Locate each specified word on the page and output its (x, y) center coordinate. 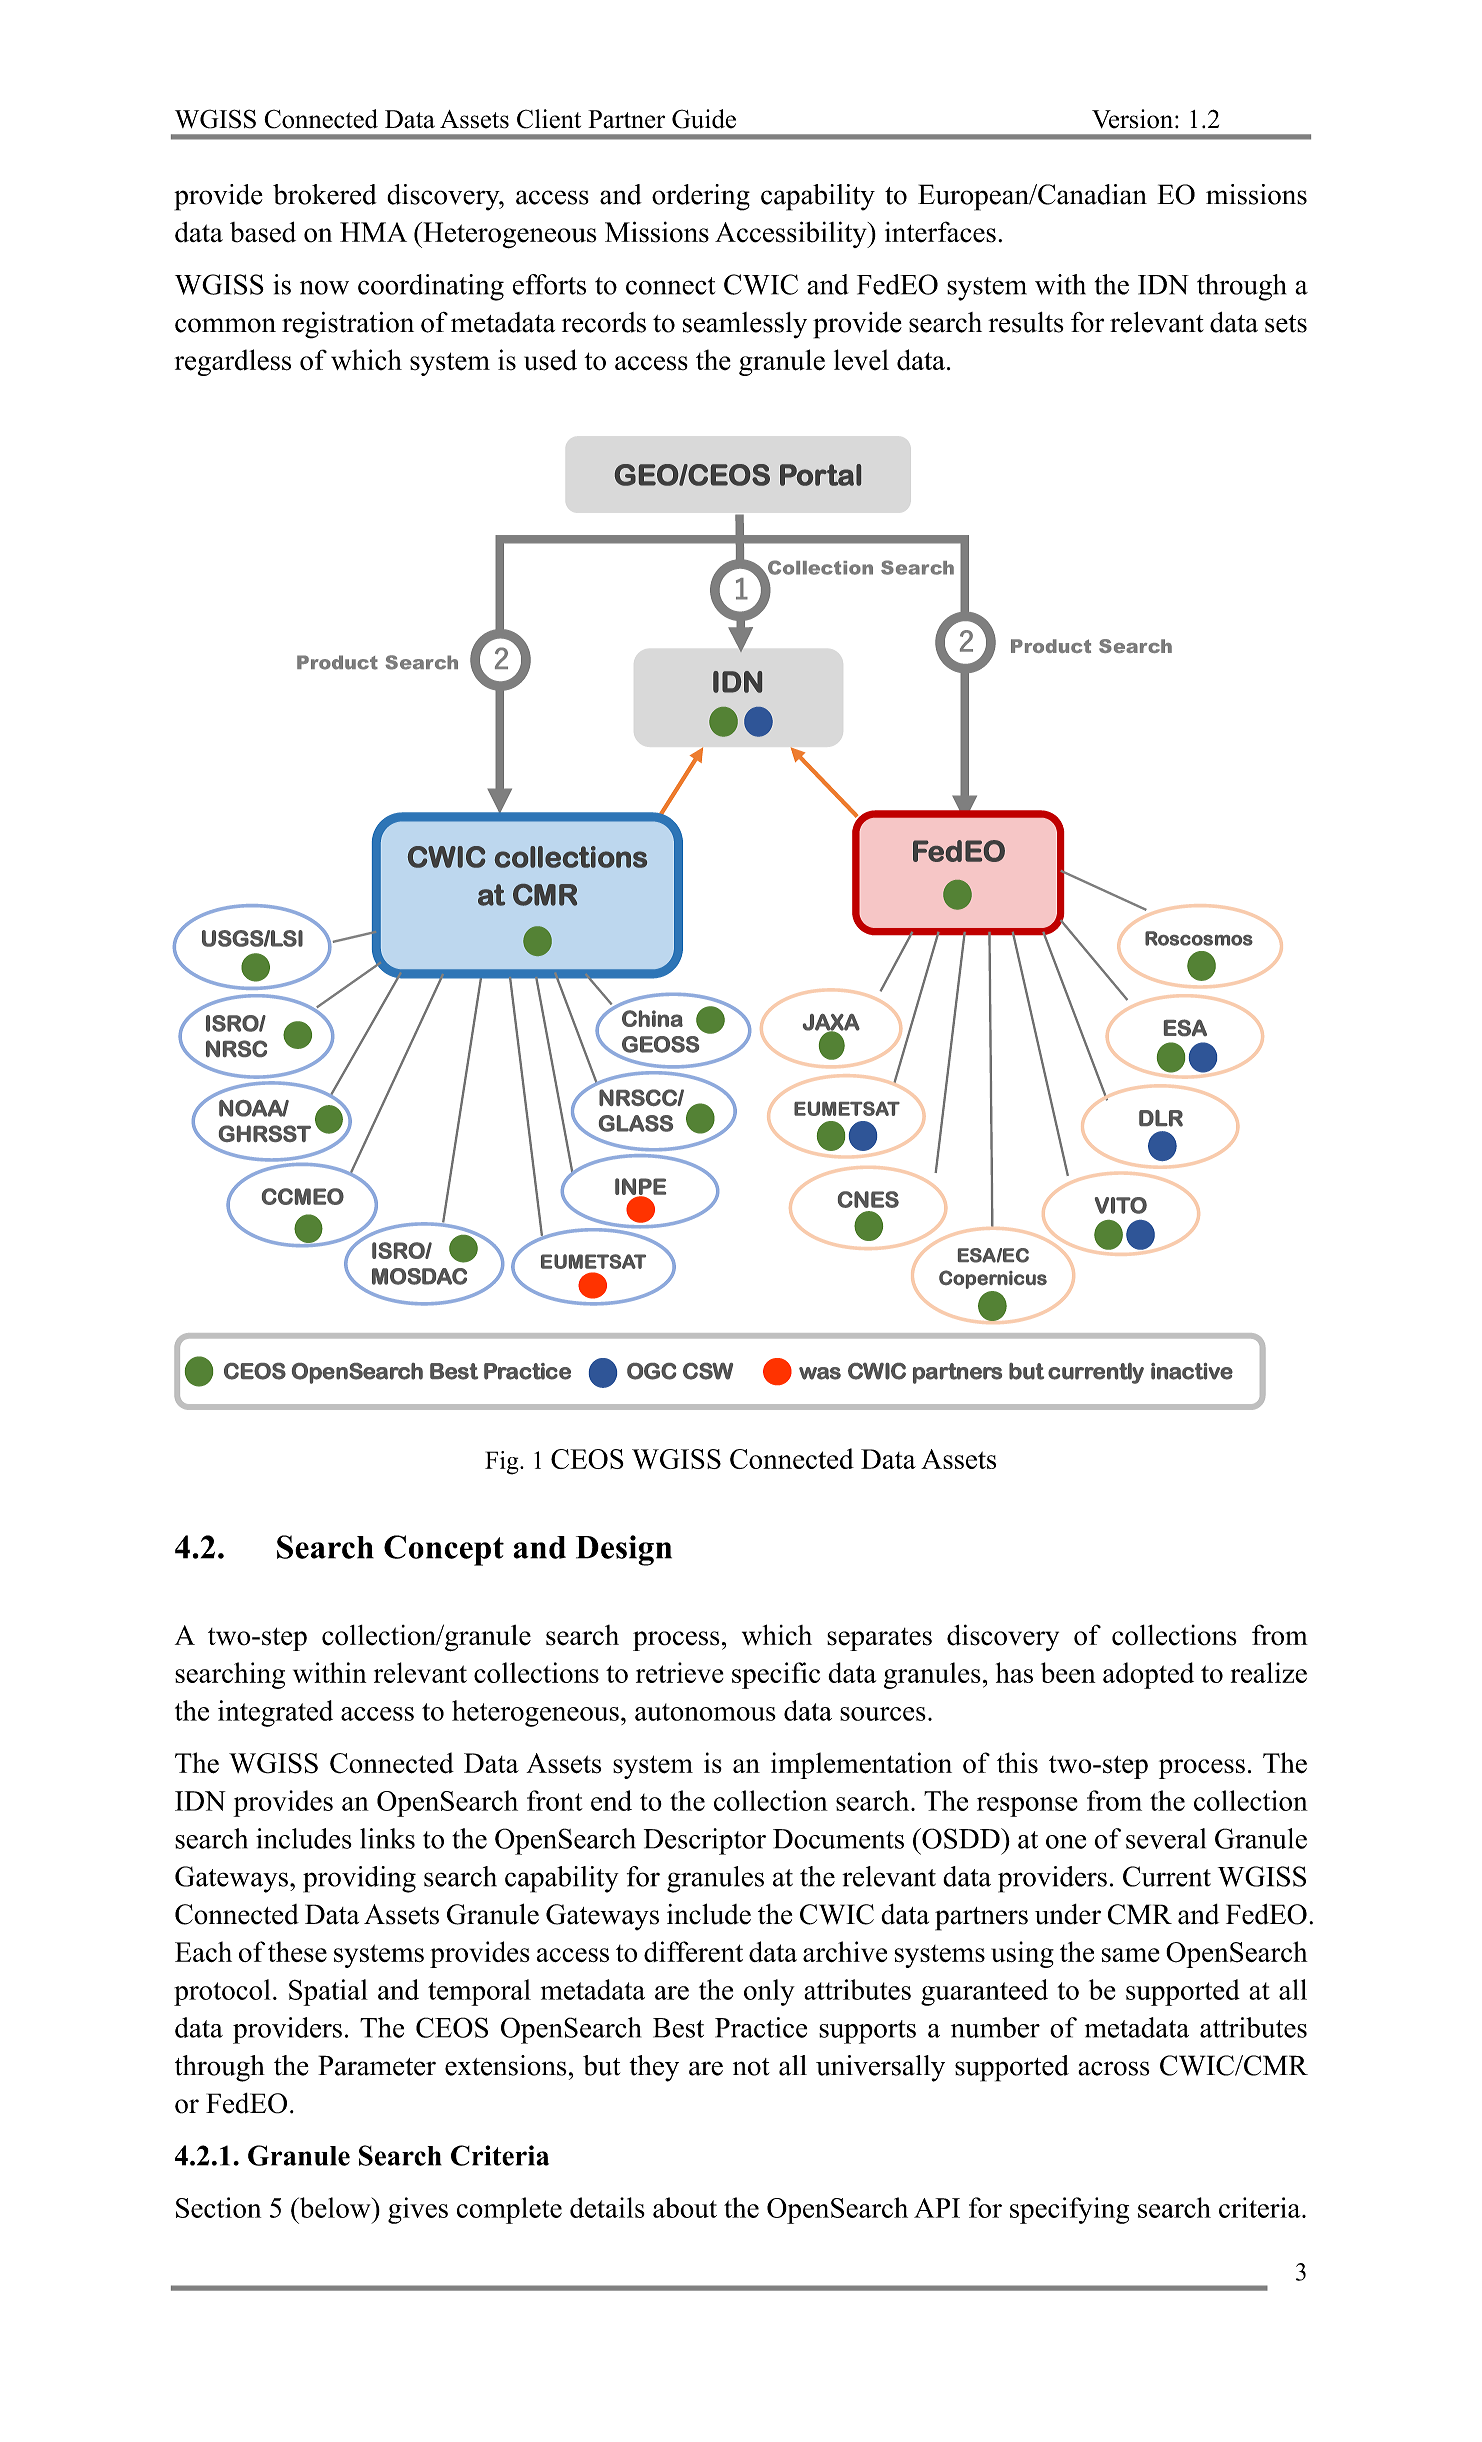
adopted (1148, 1675)
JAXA (831, 1023)
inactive (1192, 1371)
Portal (820, 475)
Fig (503, 1463)
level (861, 360)
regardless (233, 362)
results (1026, 322)
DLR (1161, 1118)
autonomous (705, 1712)
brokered (325, 194)
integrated (275, 1713)
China (652, 1018)
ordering (701, 197)
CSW (708, 1371)
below (335, 2207)
